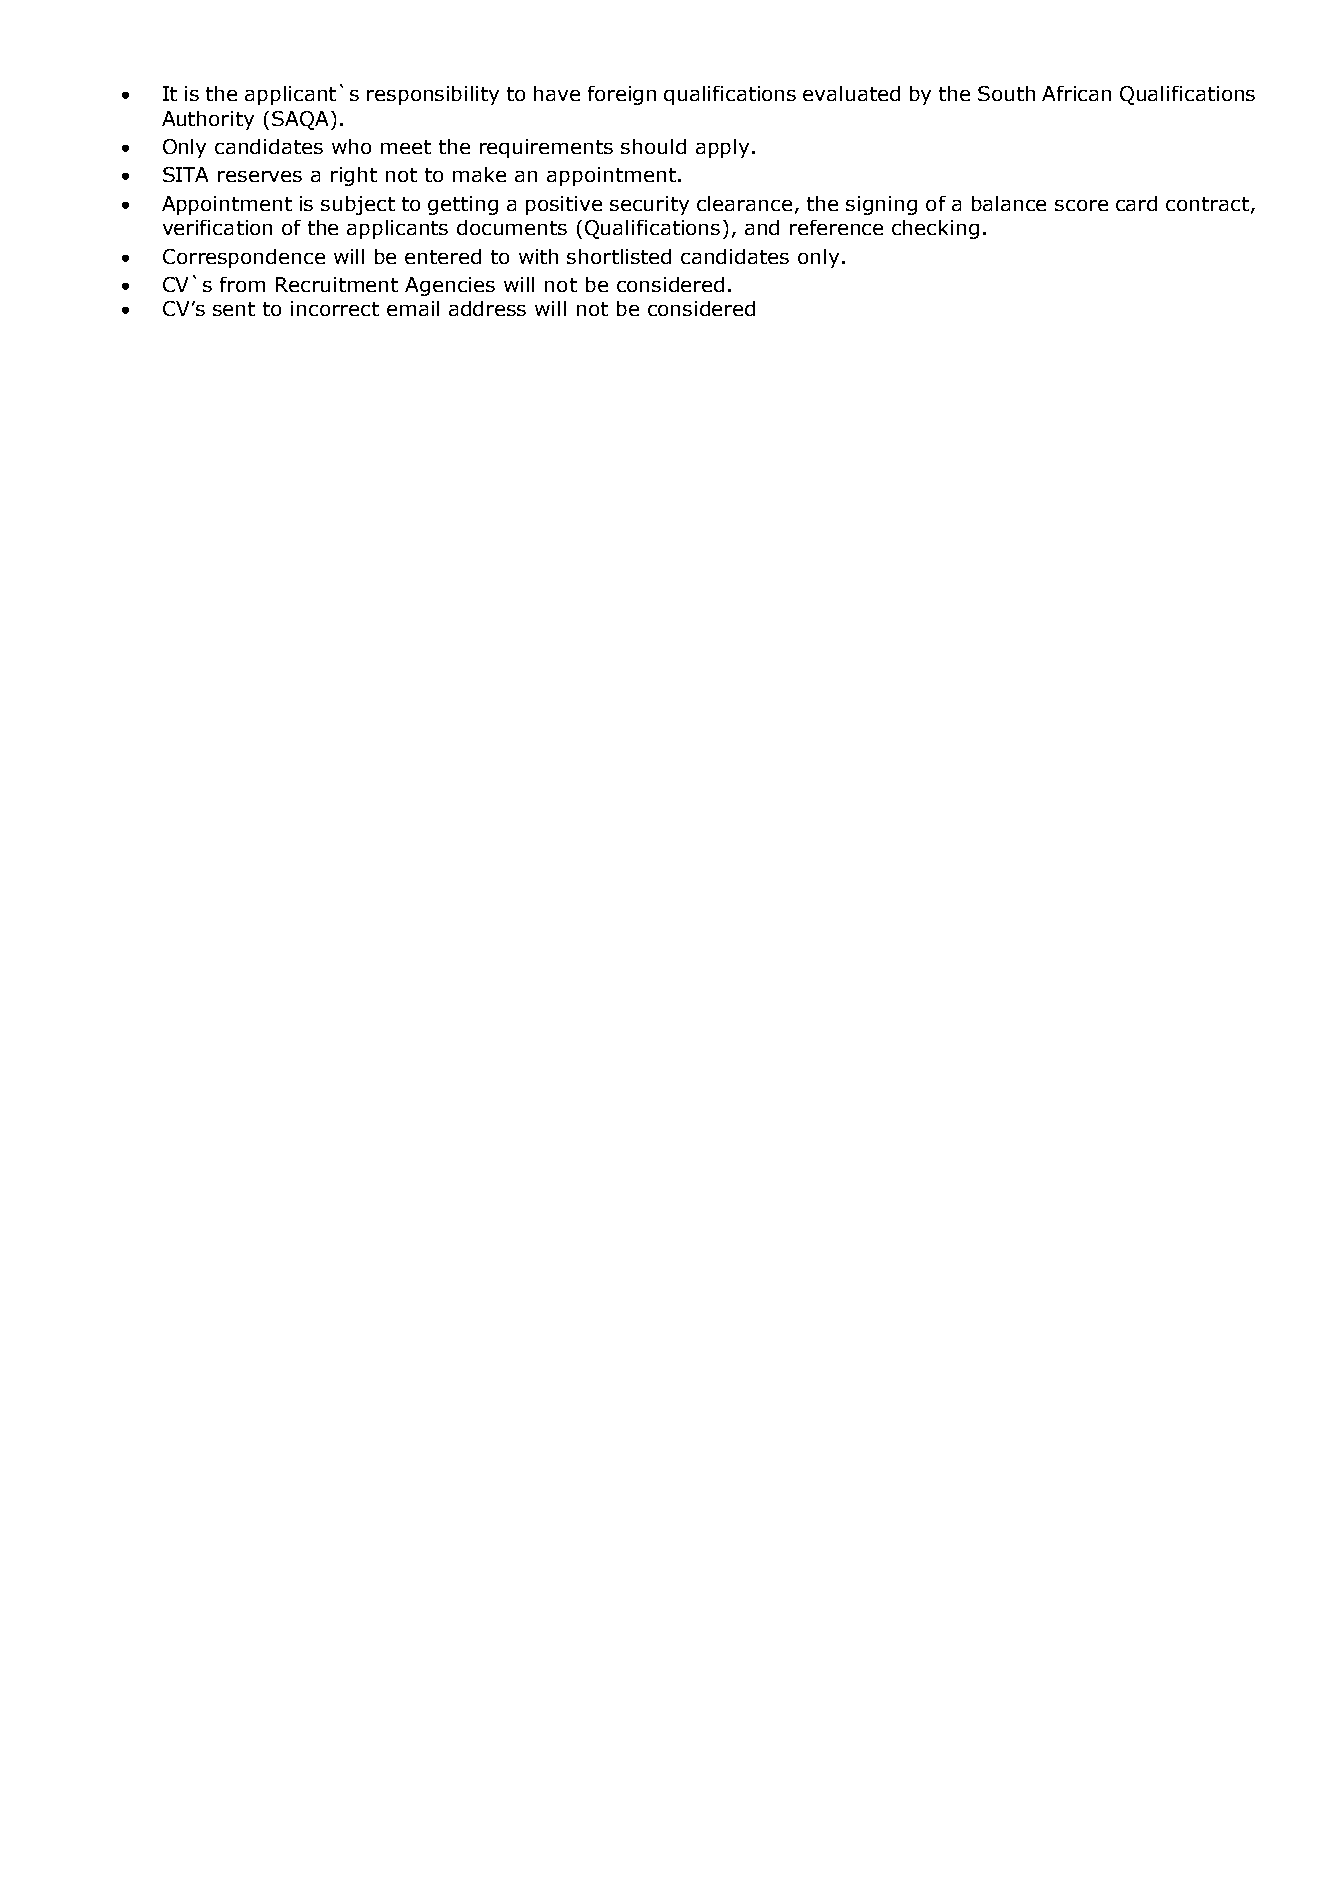 This screenshot has height=1892, width=1338. What do you see at coordinates (244, 258) in the screenshot?
I see `Correspondence` at bounding box center [244, 258].
